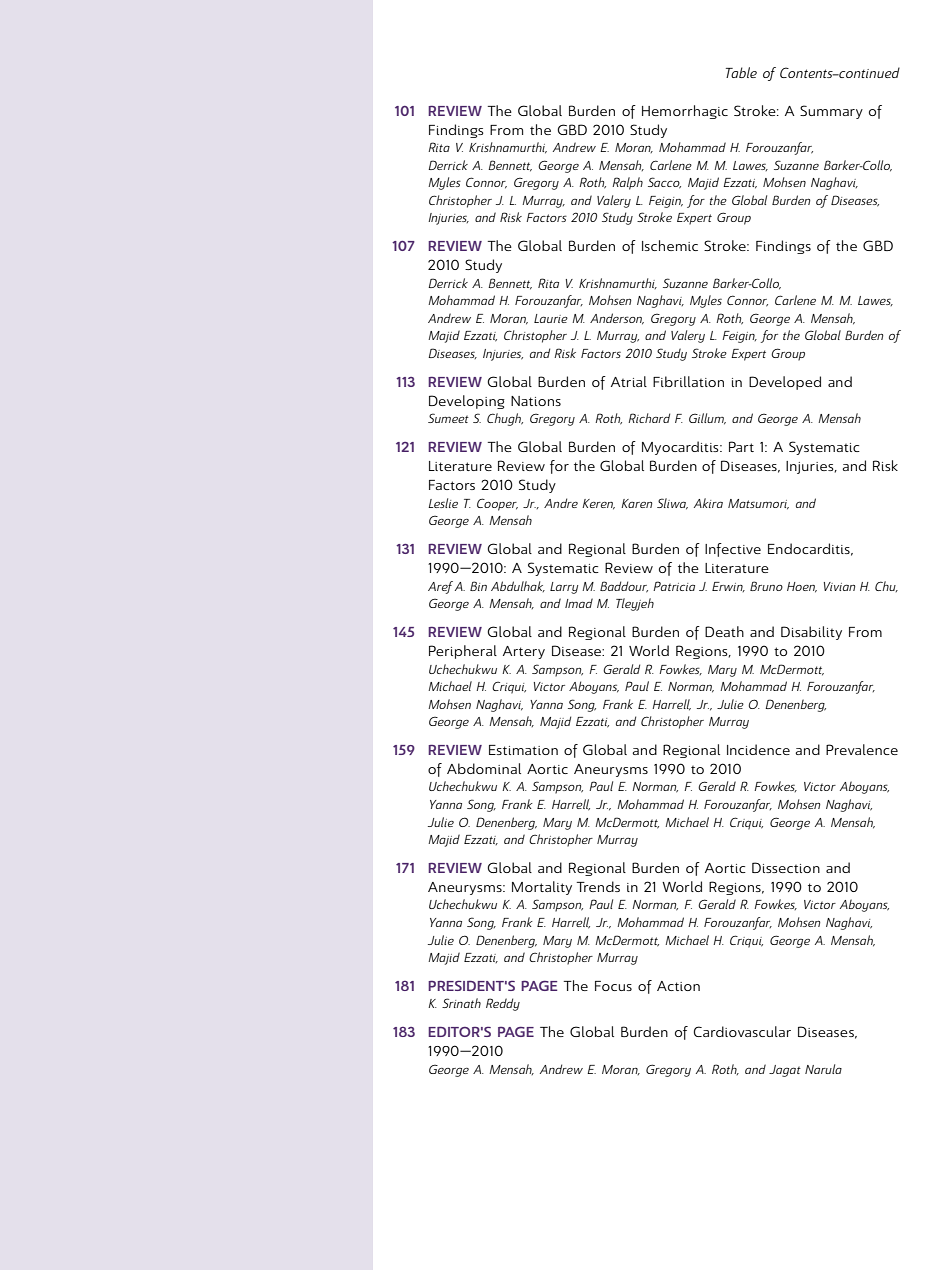  What do you see at coordinates (670, 245) in the document?
I see `Ischemic` at bounding box center [670, 245].
